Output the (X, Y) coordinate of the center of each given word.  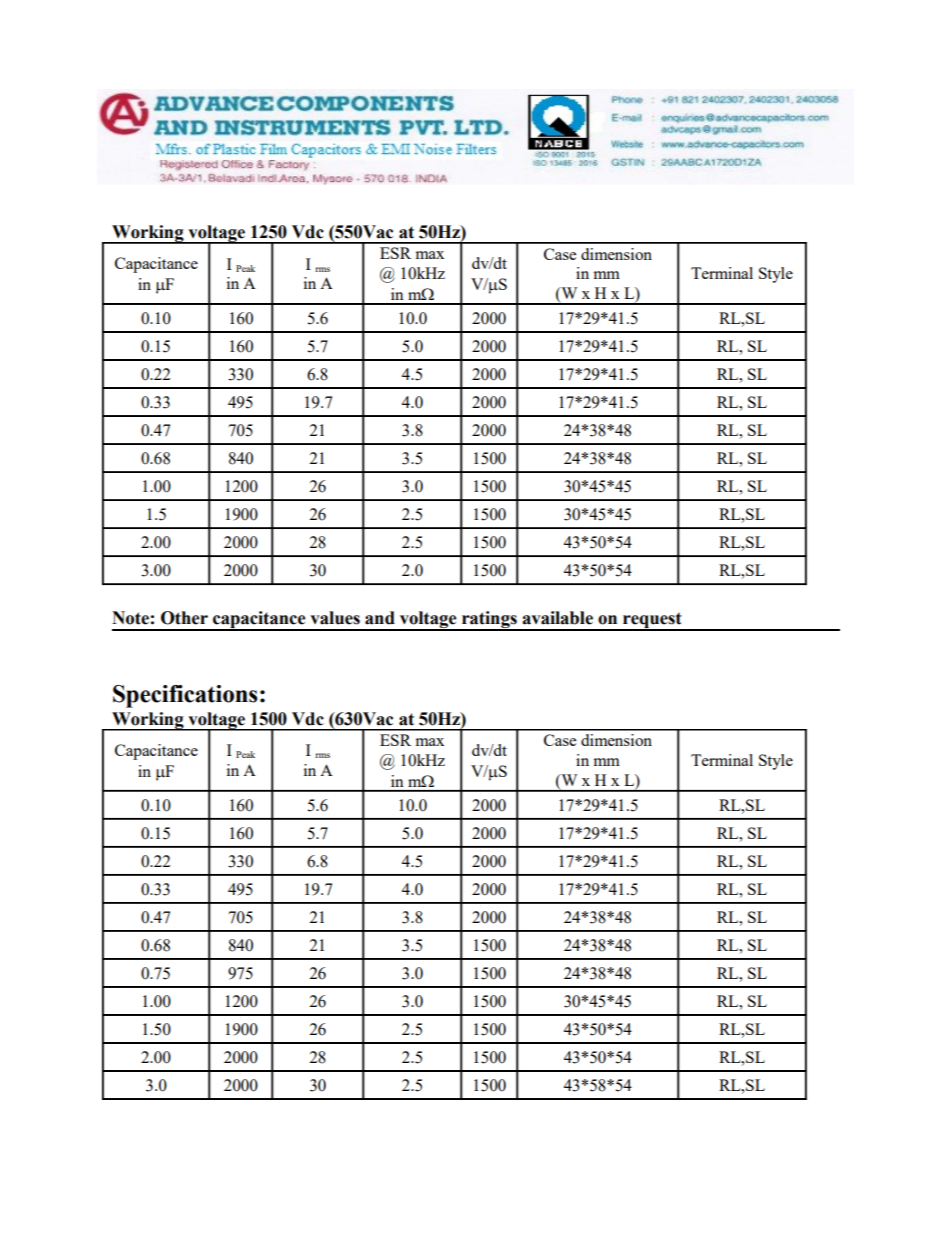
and (380, 618)
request (652, 621)
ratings (489, 620)
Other (184, 618)
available (557, 618)
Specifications (185, 696)
